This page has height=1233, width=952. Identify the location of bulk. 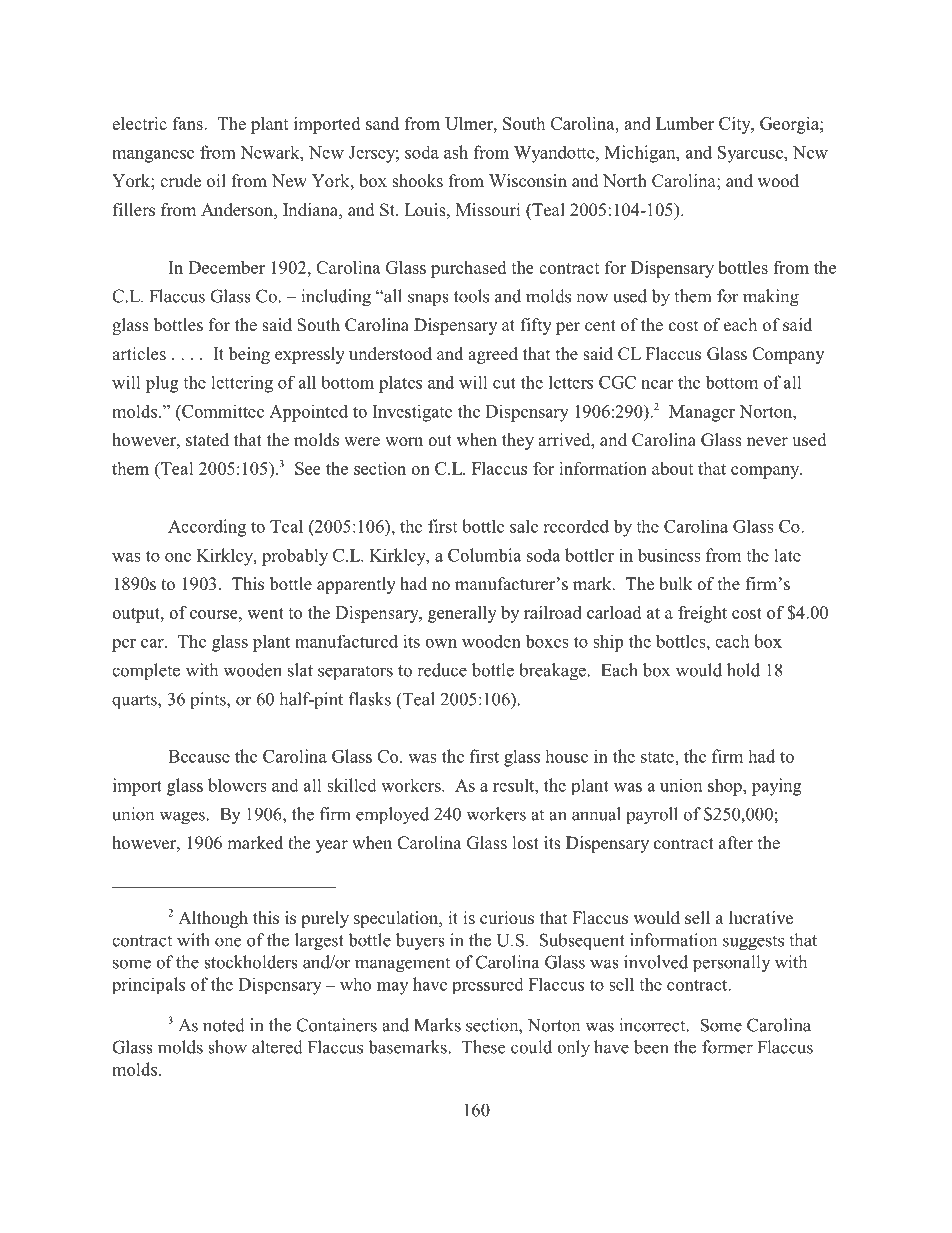
(675, 584).
